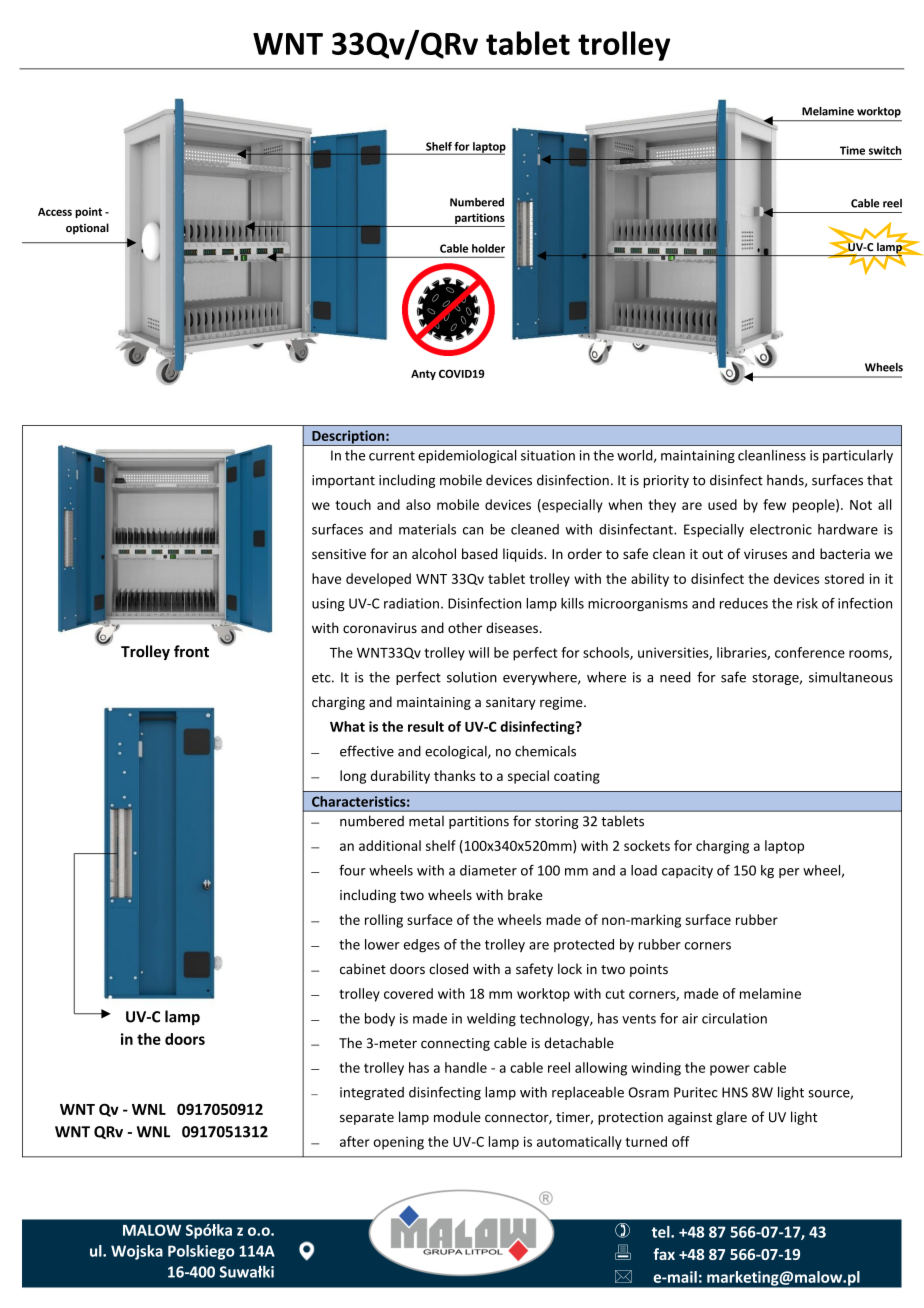 Image resolution: width=924 pixels, height=1308 pixels. Describe the element at coordinates (734, 1018) in the document. I see `circulation` at that location.
